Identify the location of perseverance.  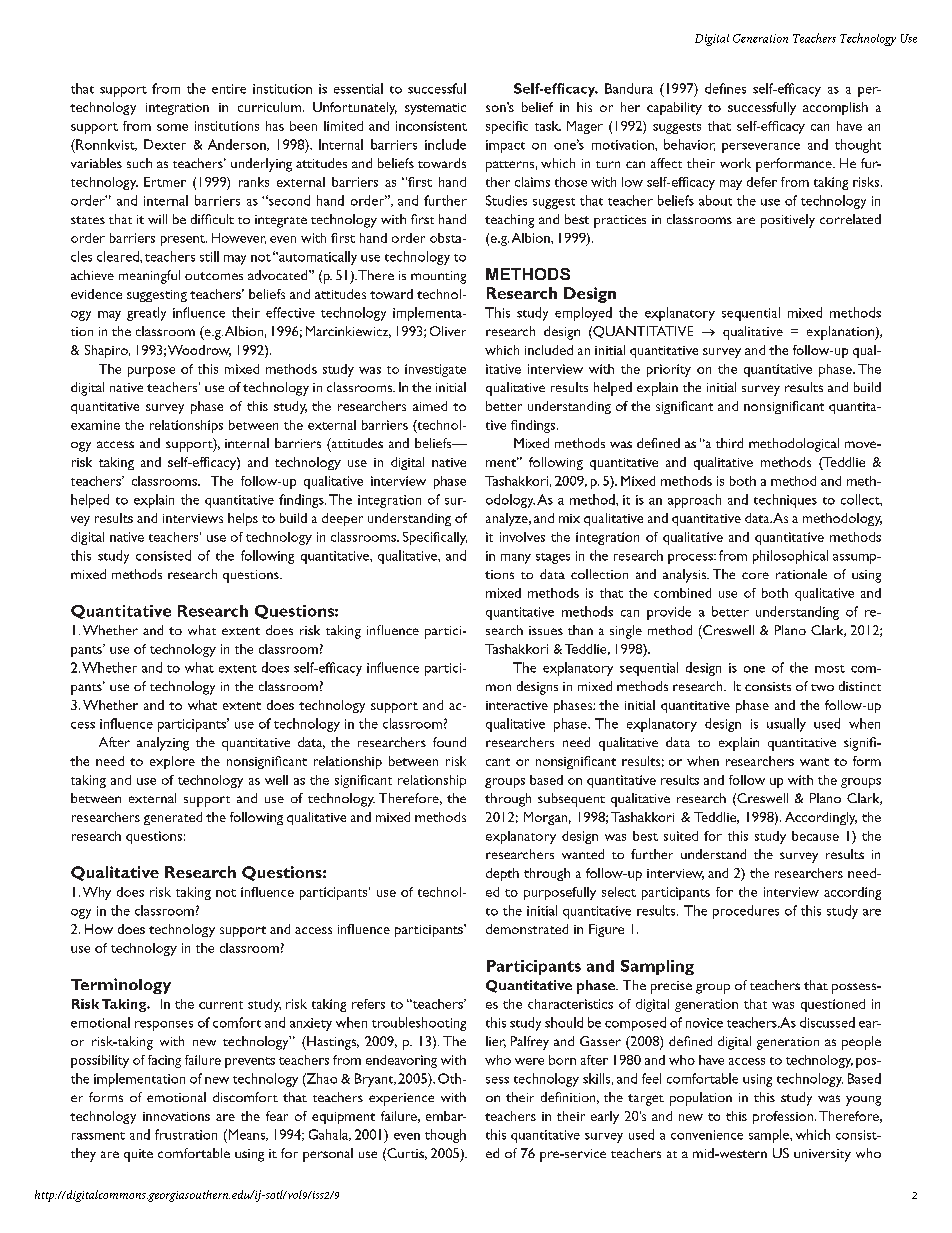
(761, 148).
